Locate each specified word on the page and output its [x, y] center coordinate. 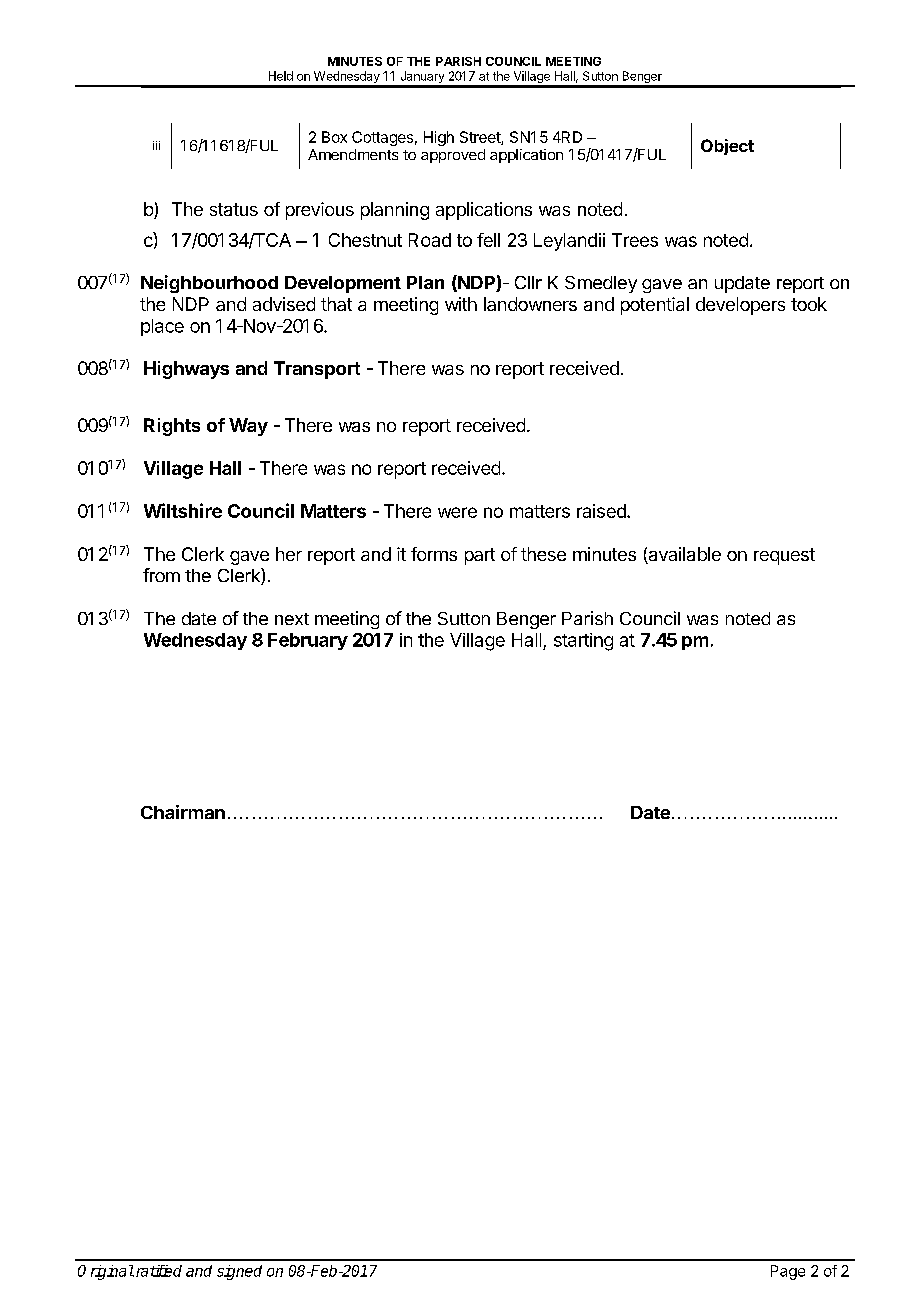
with [461, 304]
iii [156, 145]
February [308, 641]
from [161, 575]
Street [481, 138]
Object [727, 147]
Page [788, 1272]
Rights [172, 427]
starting [583, 642]
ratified [157, 1271]
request [784, 556]
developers [740, 306]
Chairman [183, 812]
